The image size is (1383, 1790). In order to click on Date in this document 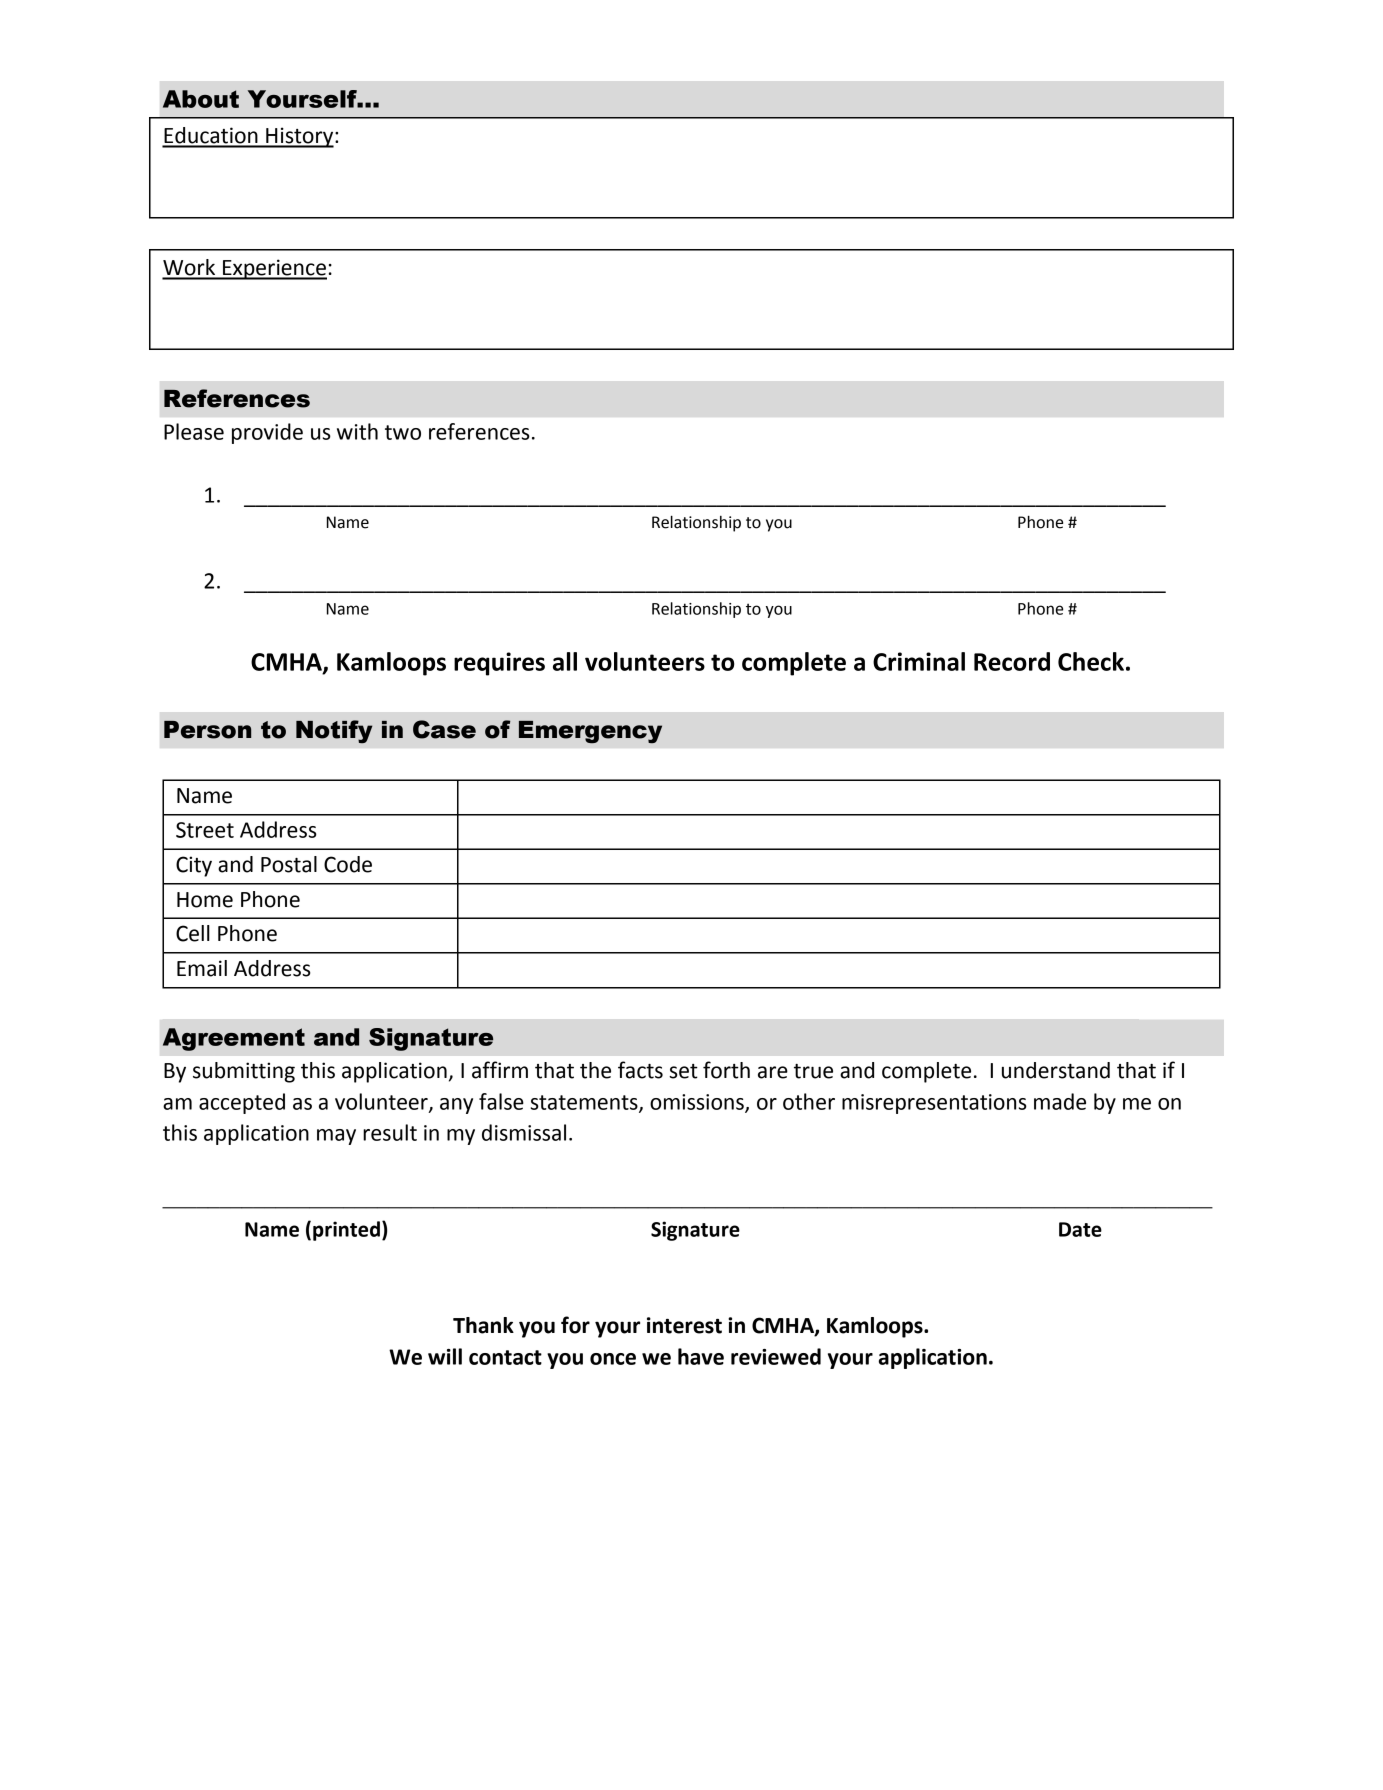, I will do `click(1080, 1229)`.
